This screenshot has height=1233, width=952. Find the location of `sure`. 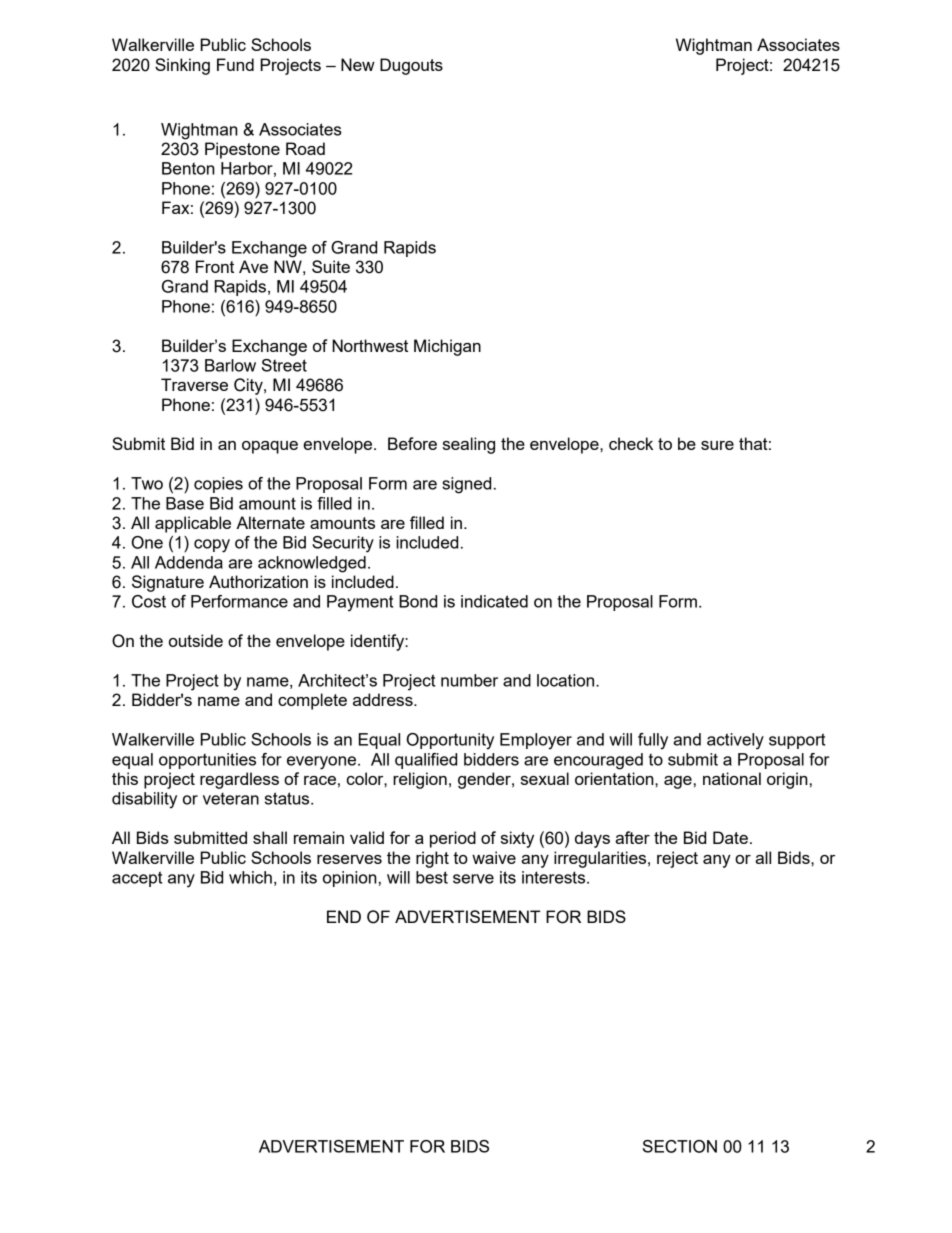

sure is located at coordinates (717, 445).
